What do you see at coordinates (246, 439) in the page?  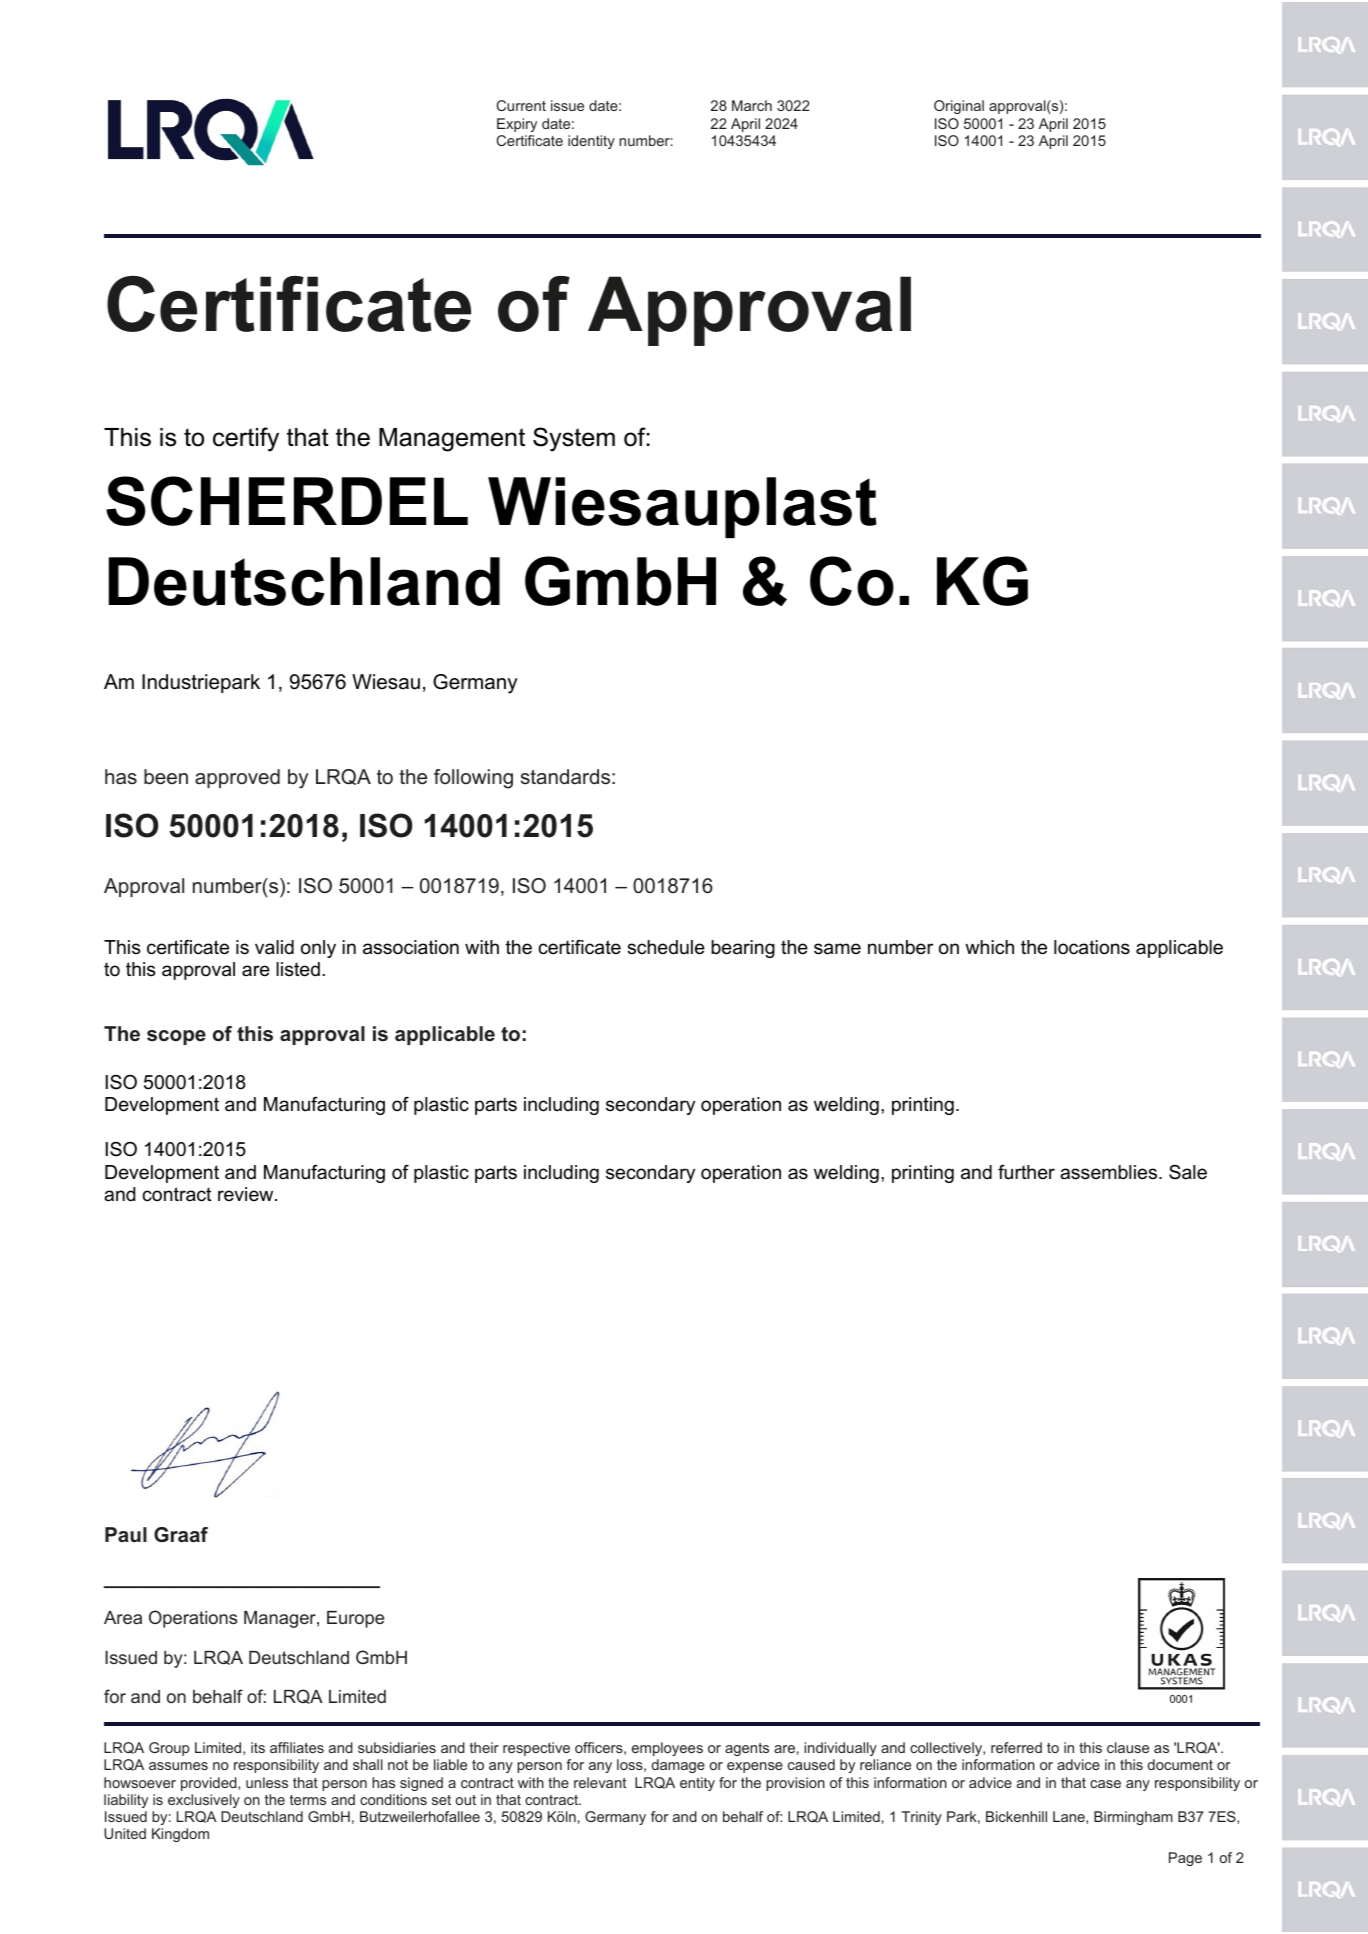 I see `certify` at bounding box center [246, 439].
